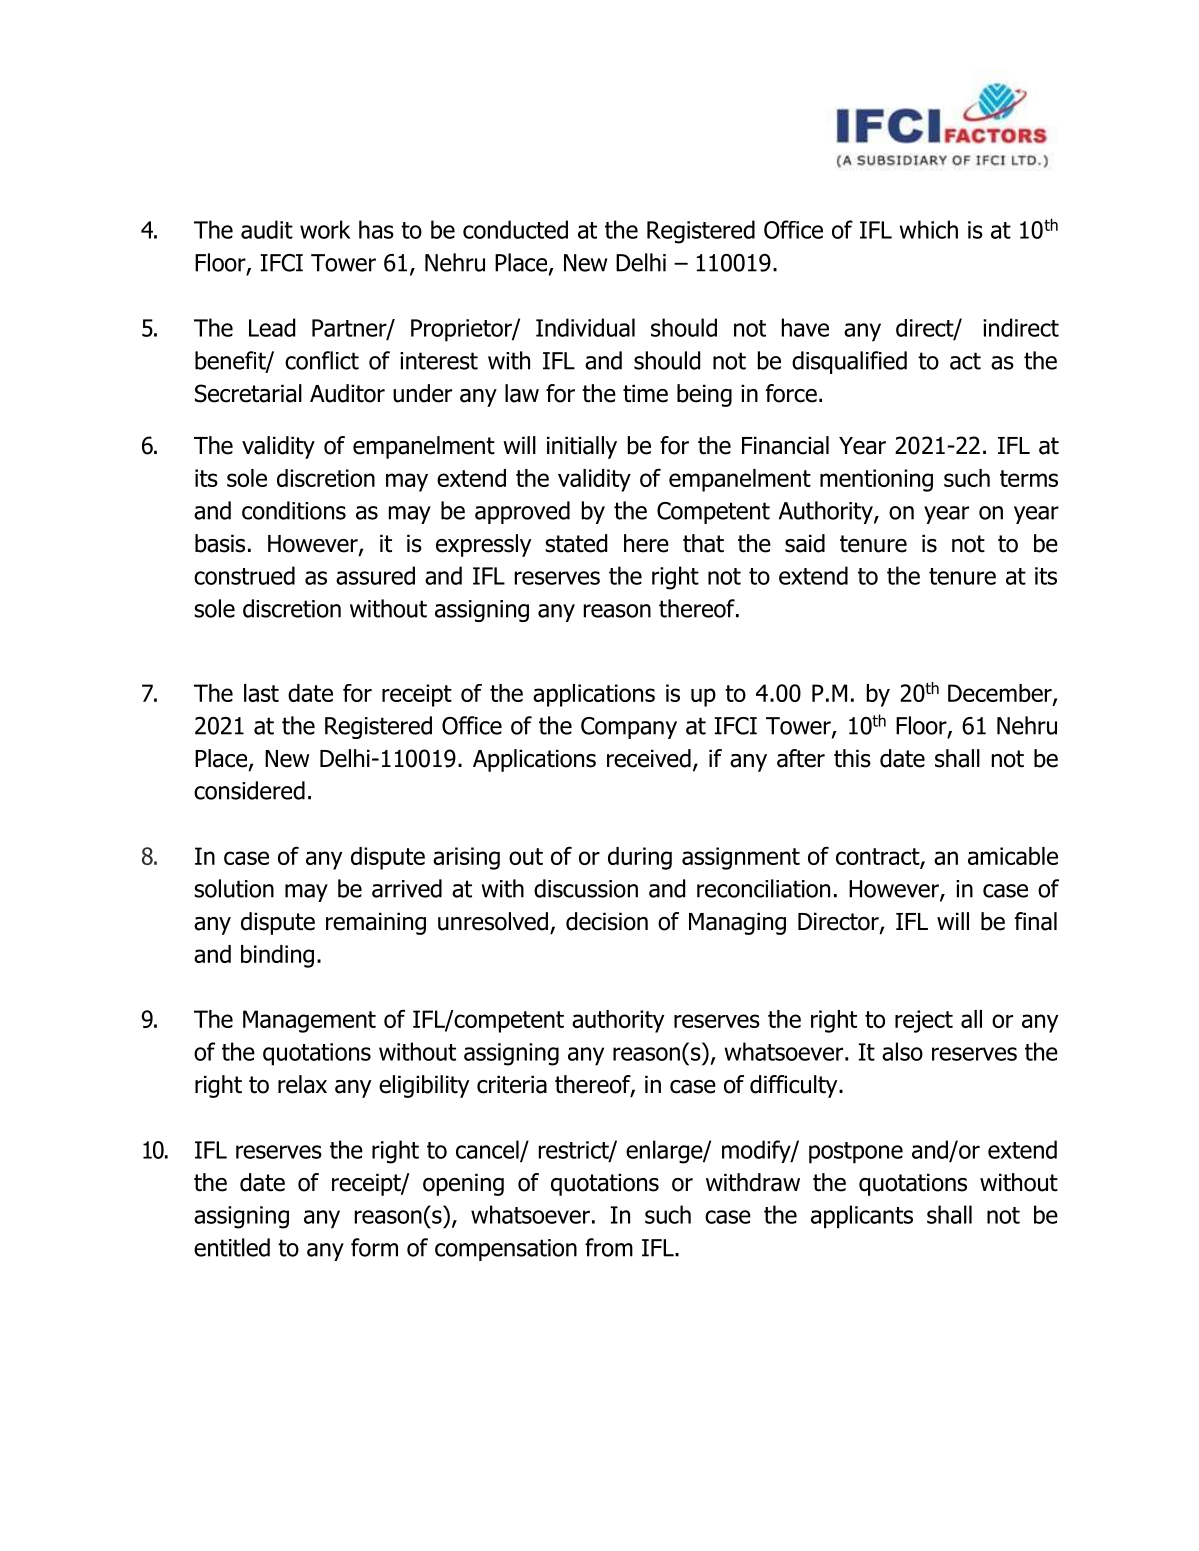 The height and width of the screenshot is (1551, 1199). I want to click on from, so click(609, 1247).
